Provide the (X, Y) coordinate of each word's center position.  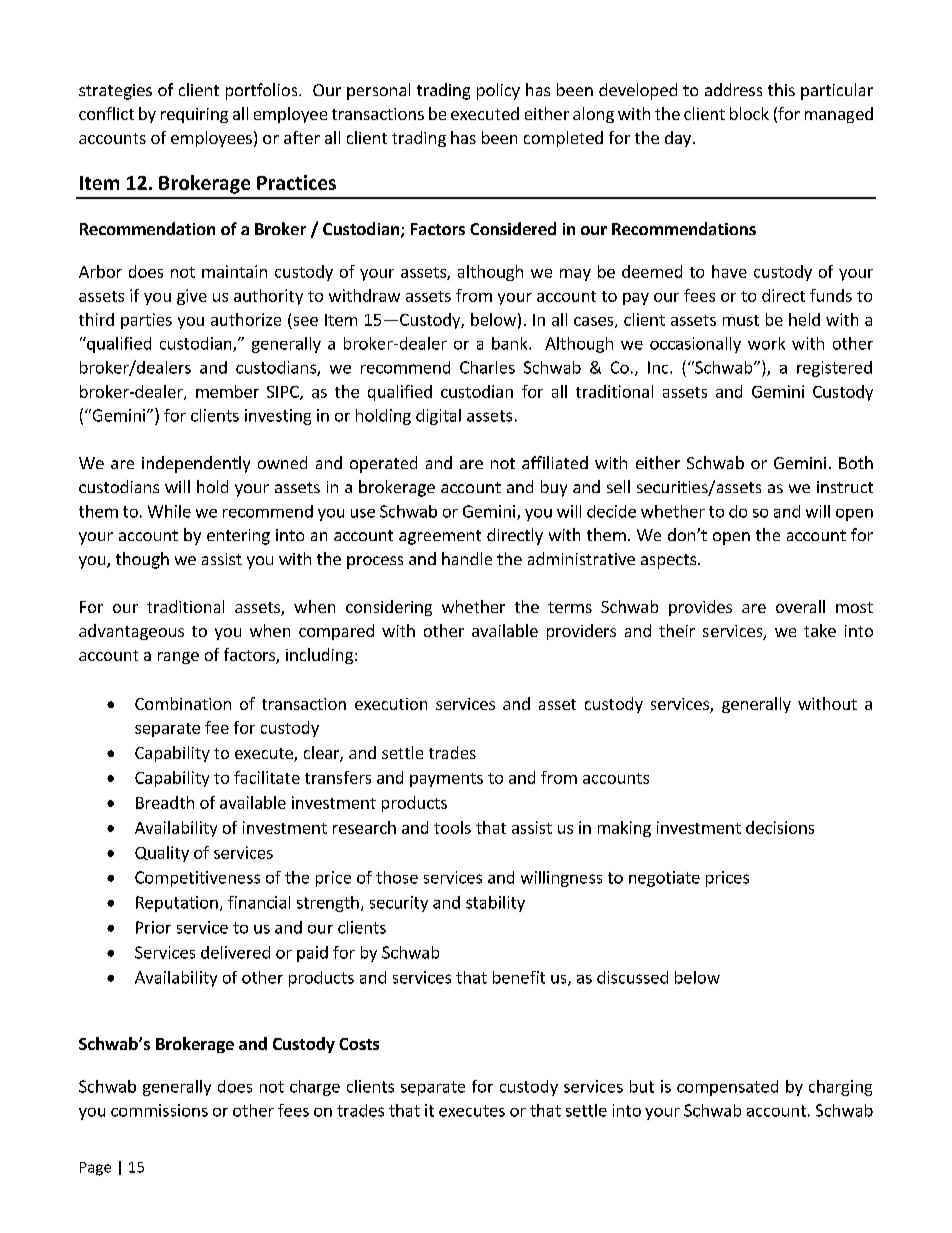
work (766, 343)
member (227, 391)
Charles (487, 367)
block (749, 113)
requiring (194, 115)
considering (389, 608)
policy (498, 91)
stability (495, 904)
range (178, 658)
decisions (780, 827)
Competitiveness (197, 879)
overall (800, 606)
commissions (159, 1110)
